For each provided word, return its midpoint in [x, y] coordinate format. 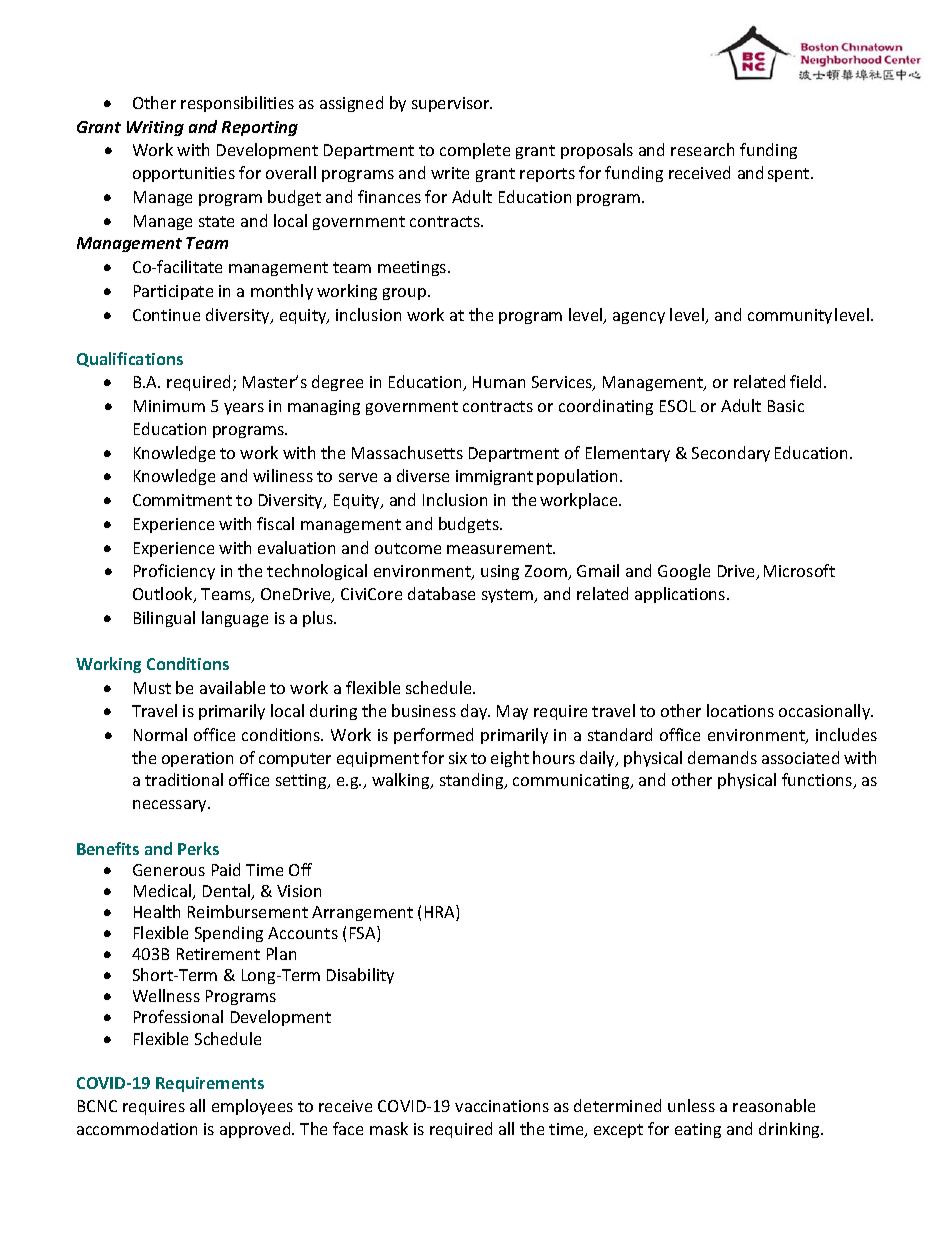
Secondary [731, 454]
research [702, 149]
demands [722, 757]
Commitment [182, 500]
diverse [423, 475]
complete [475, 151]
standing [473, 781]
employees [252, 1107]
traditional [184, 779]
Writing [155, 128]
